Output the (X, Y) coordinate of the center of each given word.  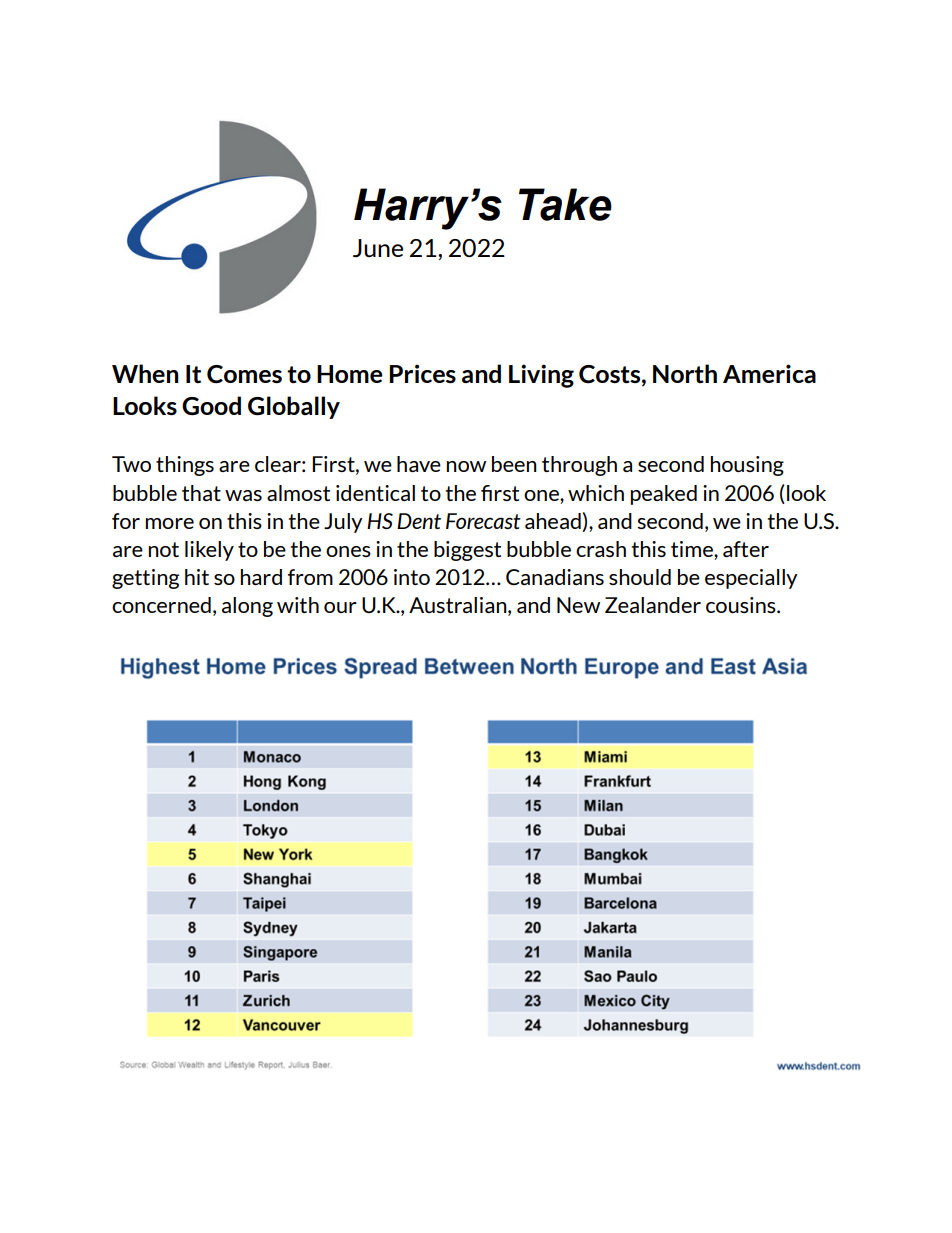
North (685, 373)
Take (565, 204)
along (247, 607)
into (412, 577)
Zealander (653, 605)
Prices (422, 373)
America (769, 374)
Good (211, 406)
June (378, 248)
